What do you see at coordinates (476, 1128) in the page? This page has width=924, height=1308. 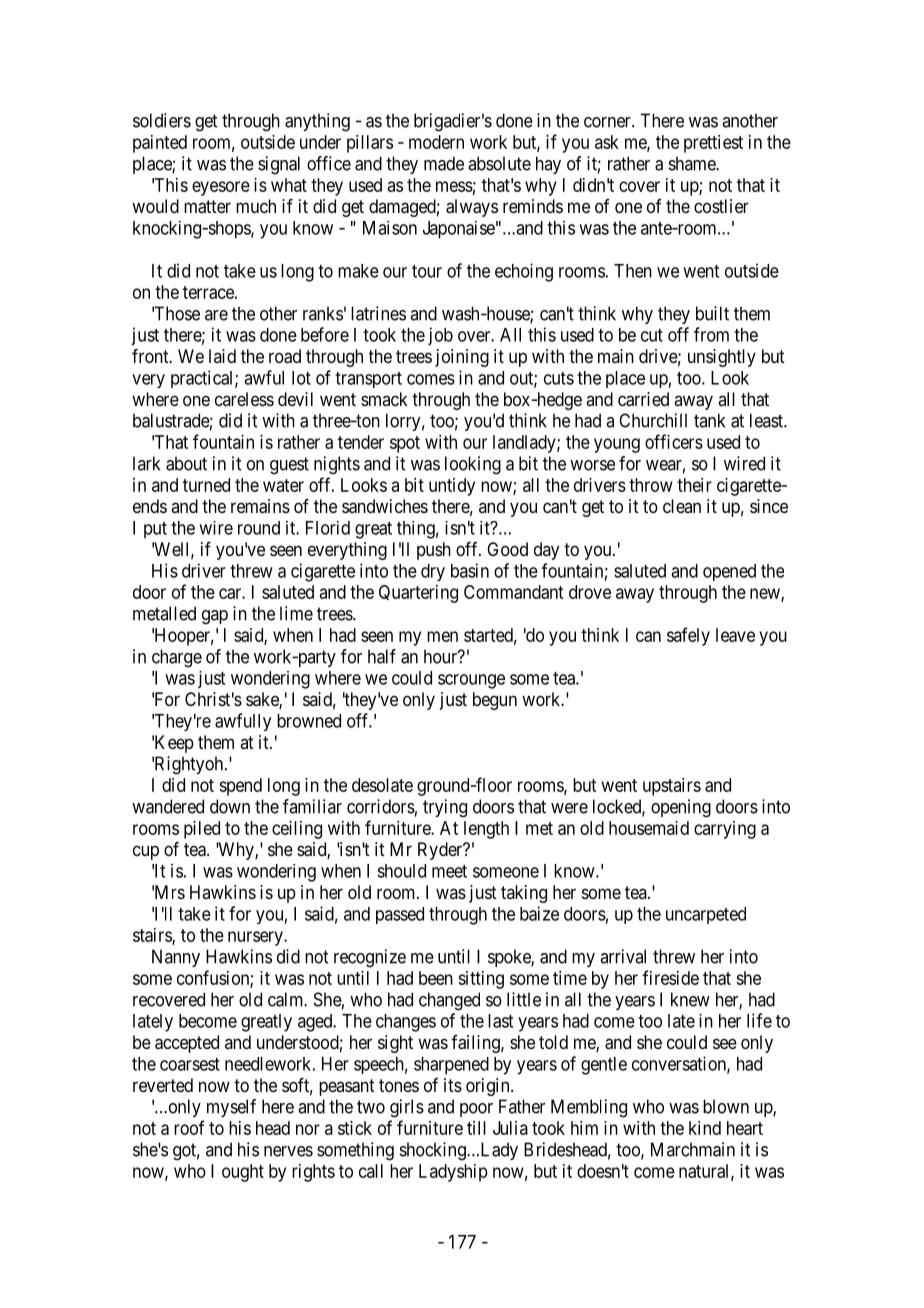 I see `till` at bounding box center [476, 1128].
